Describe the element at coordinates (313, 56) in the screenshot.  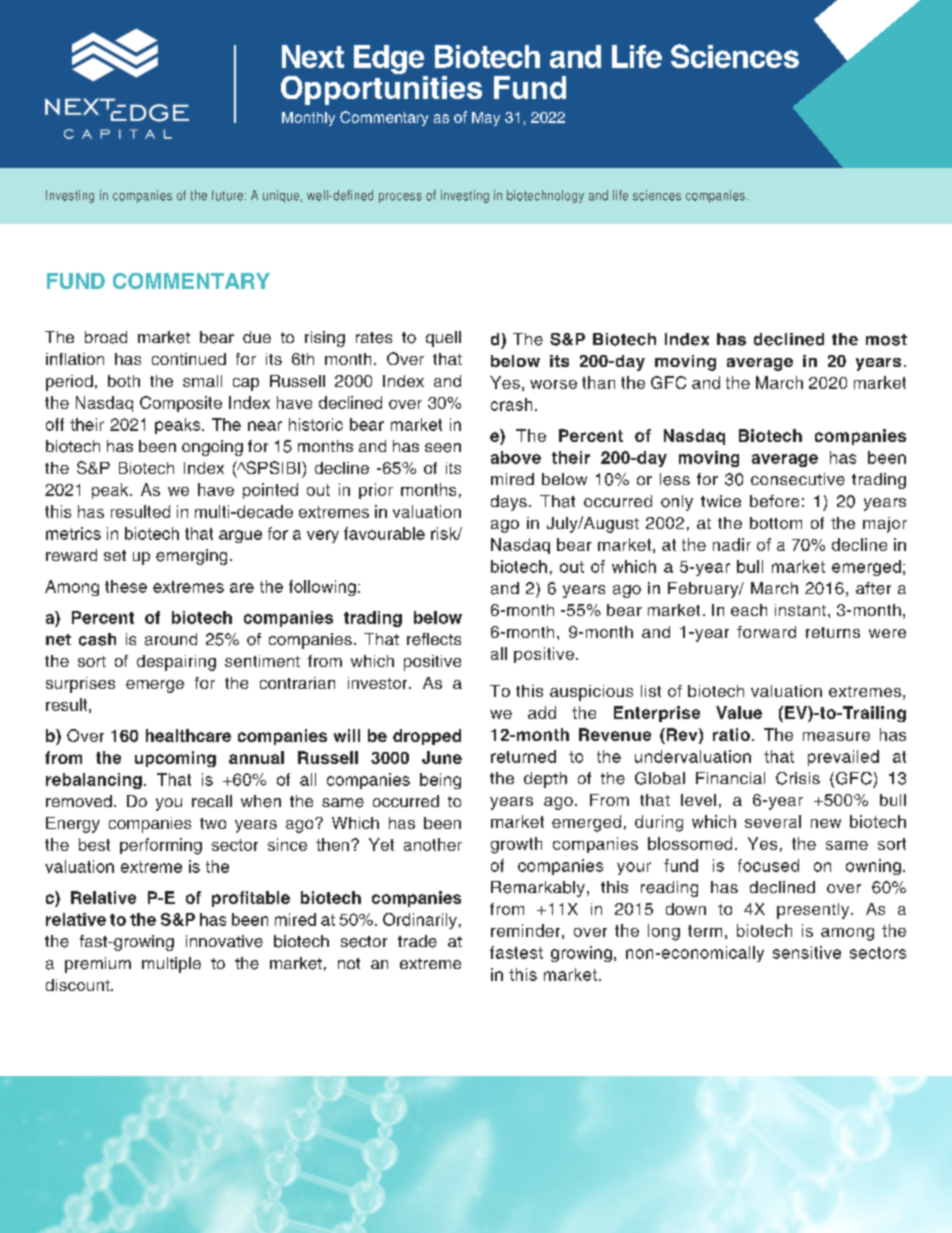
I see `Next` at that location.
